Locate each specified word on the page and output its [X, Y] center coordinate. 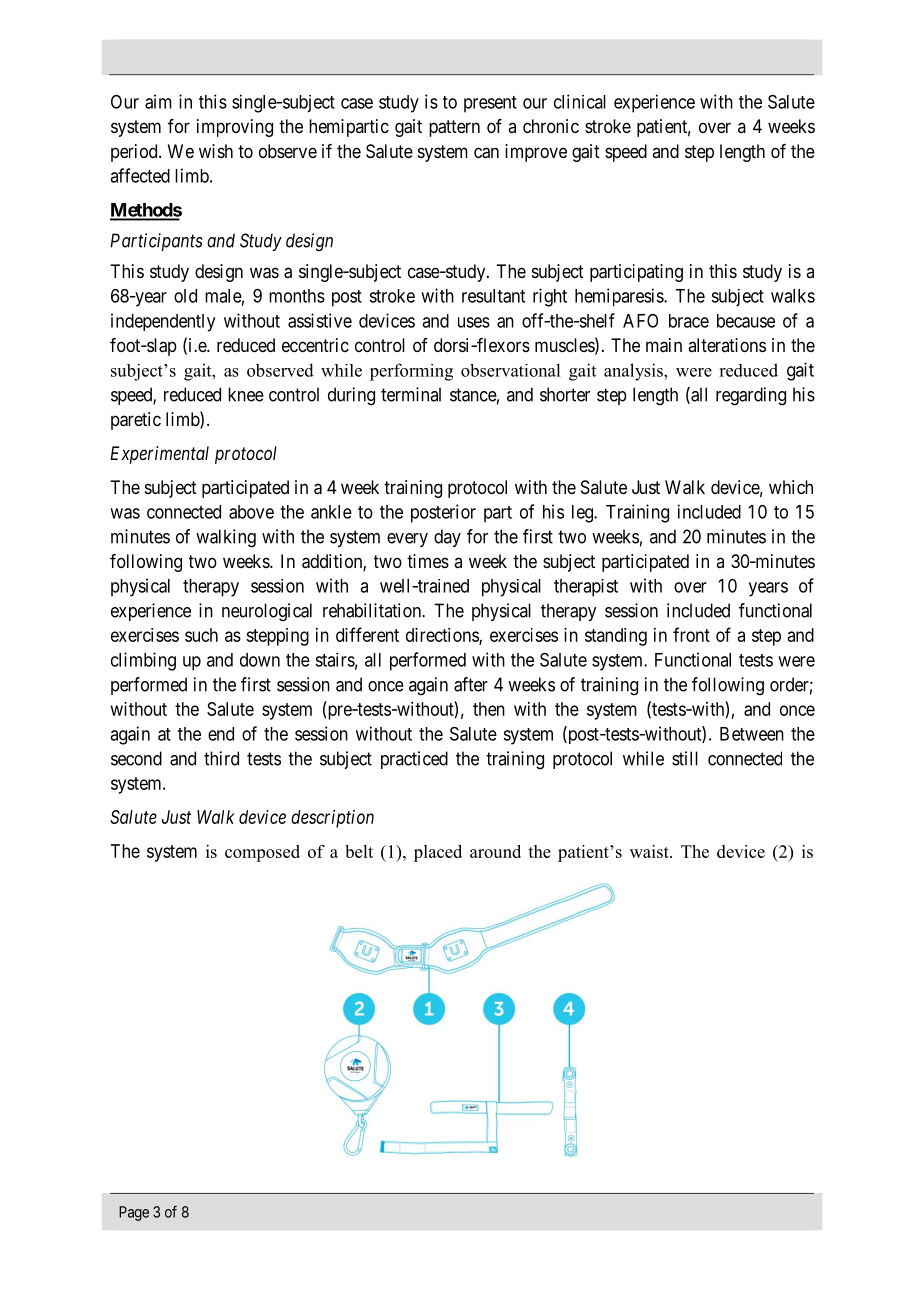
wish [216, 151]
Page [134, 1213]
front [691, 634]
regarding [751, 396]
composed [262, 853]
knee [246, 394]
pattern [454, 128]
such [201, 635]
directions [443, 636]
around [495, 851]
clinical [580, 101]
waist [650, 851]
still [685, 758]
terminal [411, 394]
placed [438, 853]
